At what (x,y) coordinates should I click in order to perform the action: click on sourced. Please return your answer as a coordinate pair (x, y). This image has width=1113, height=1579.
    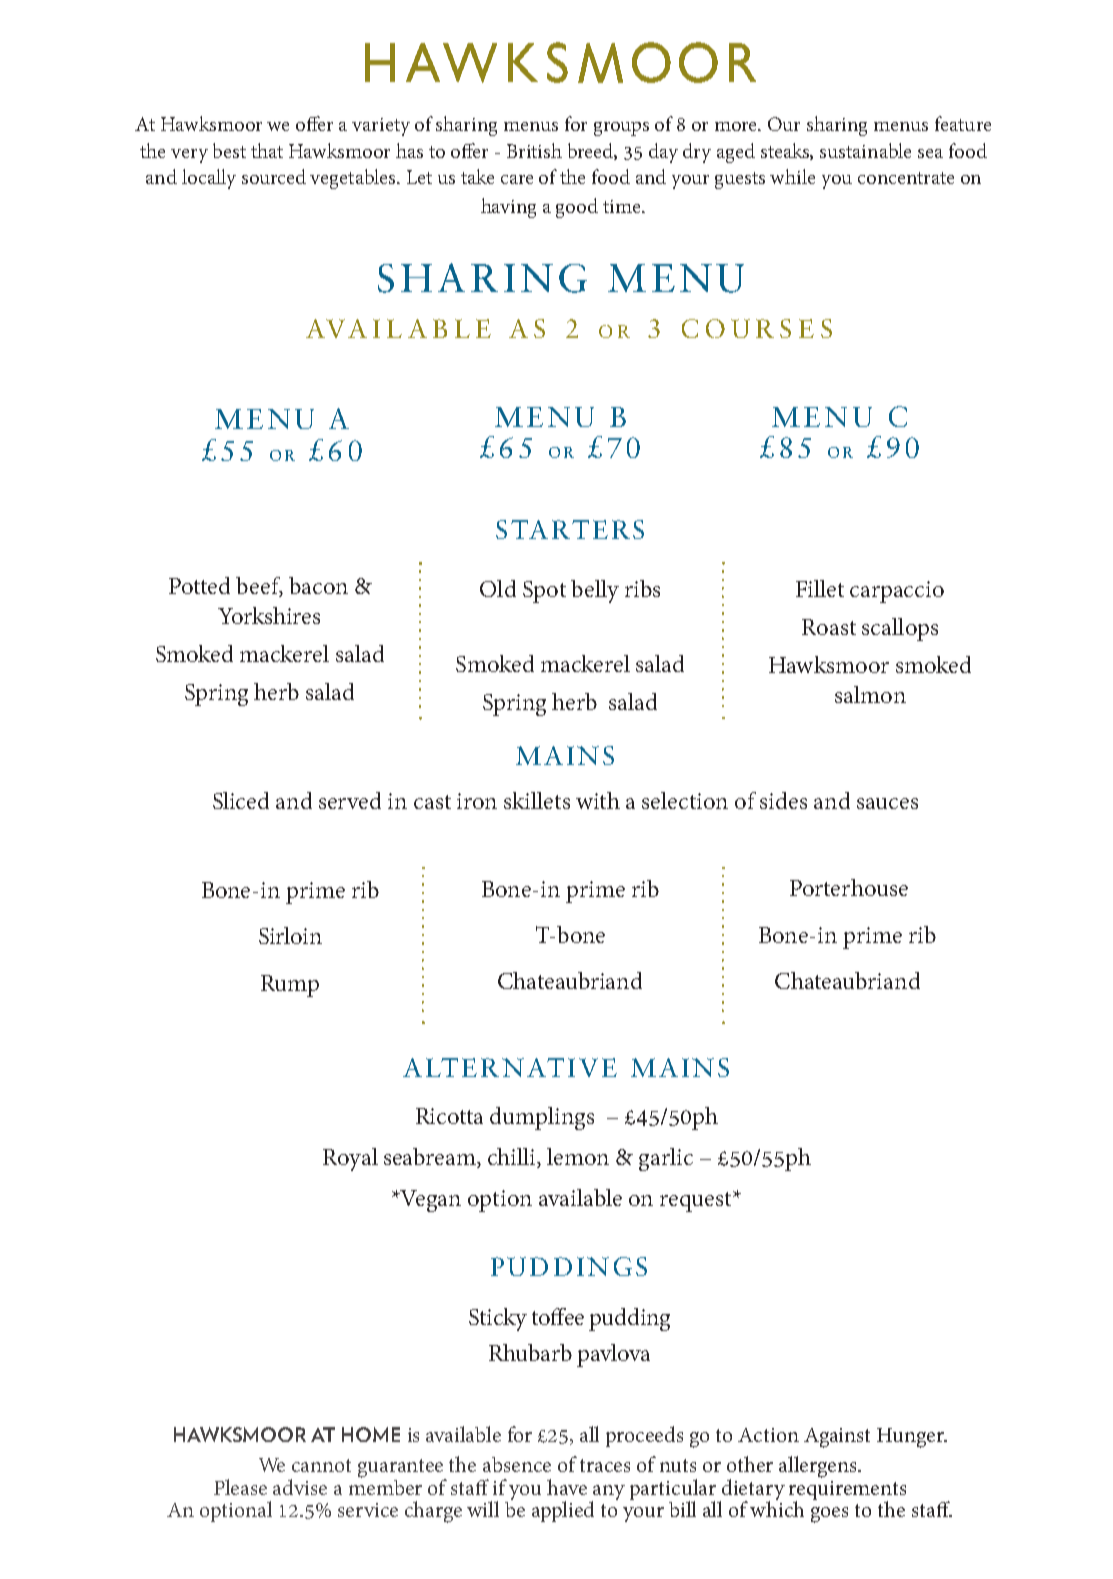
    Looking at the image, I should click on (274, 176).
